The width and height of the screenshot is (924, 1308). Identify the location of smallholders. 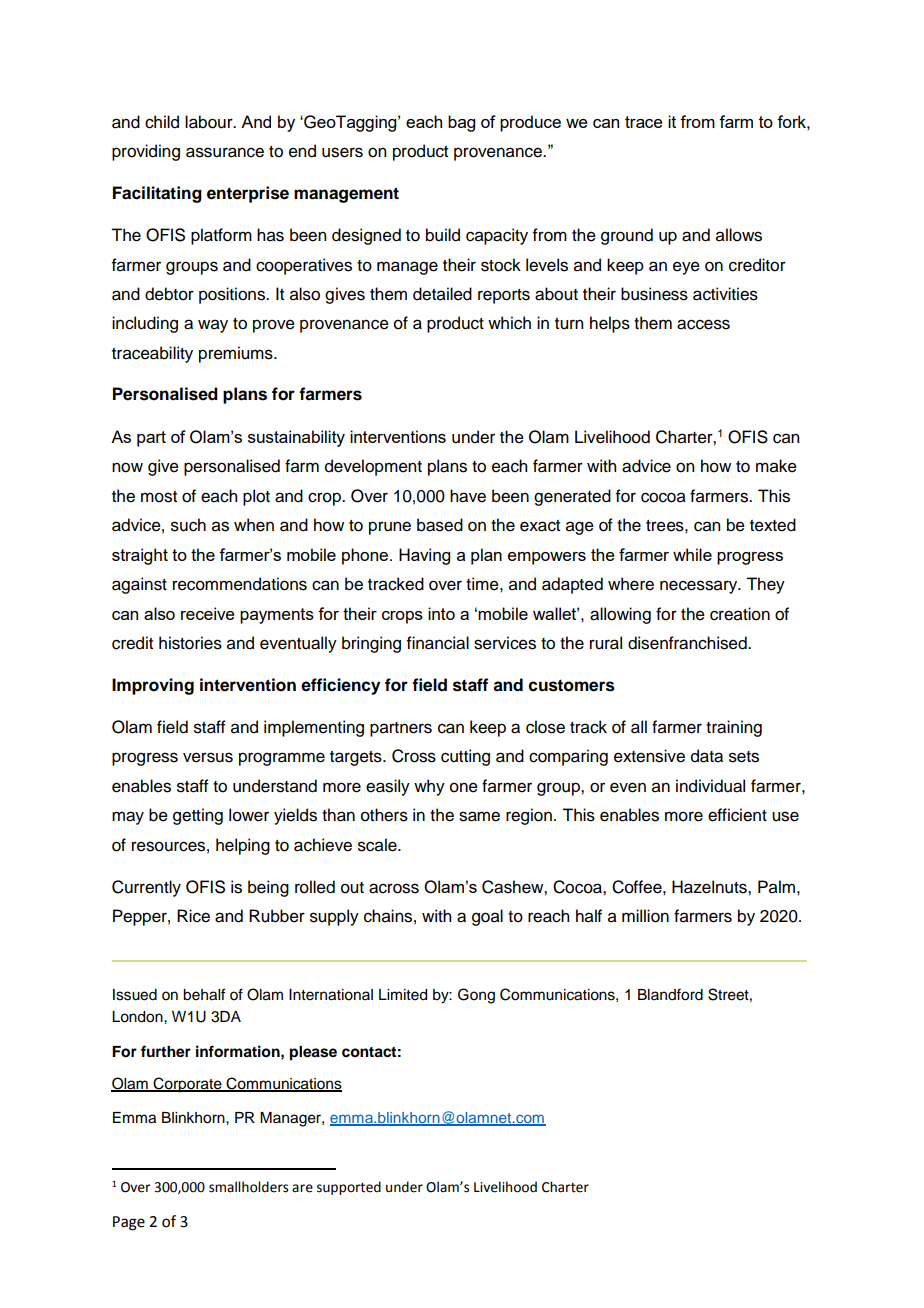
(248, 1187).
